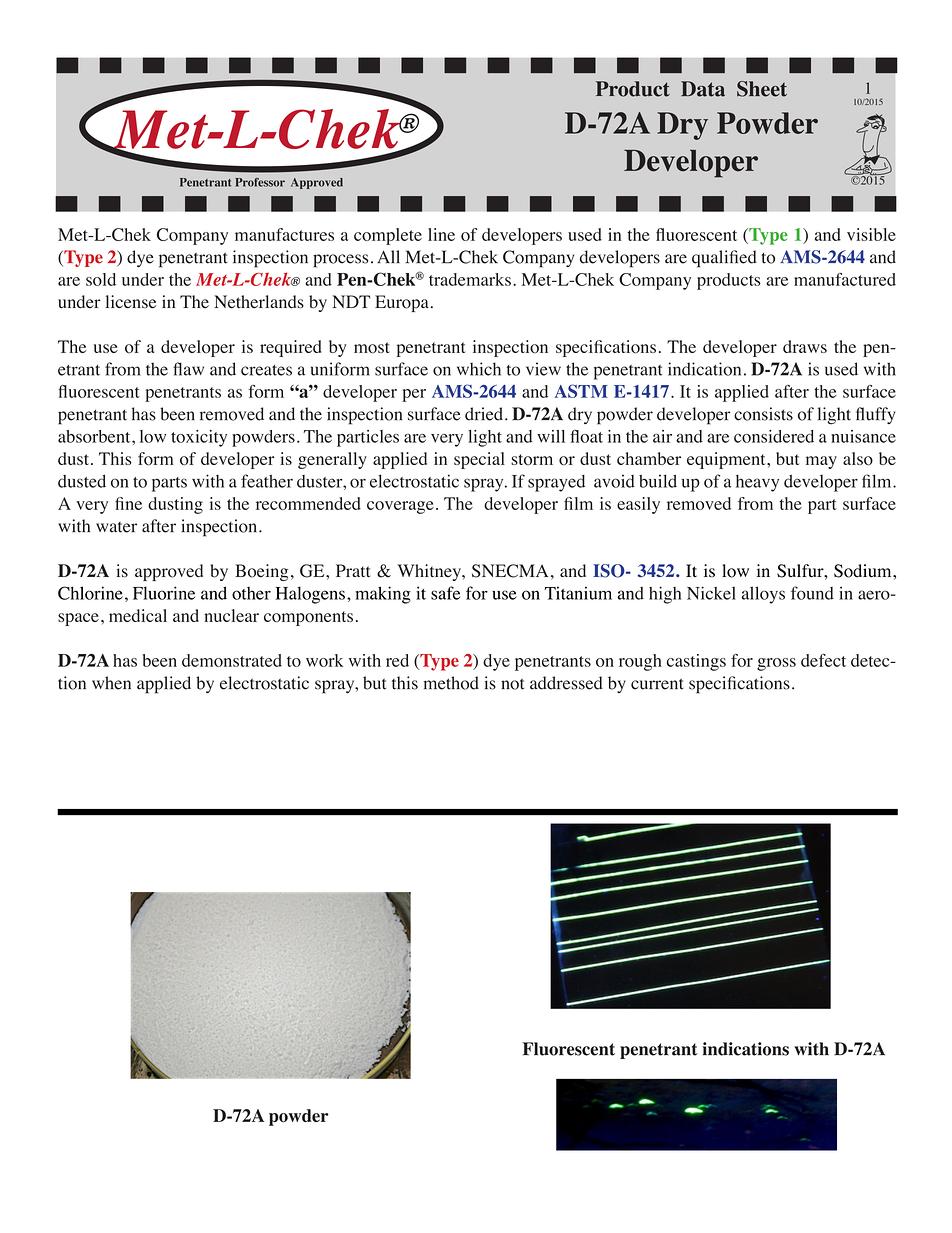 The image size is (952, 1233). Describe the element at coordinates (703, 89) in the screenshot. I see `Data` at that location.
